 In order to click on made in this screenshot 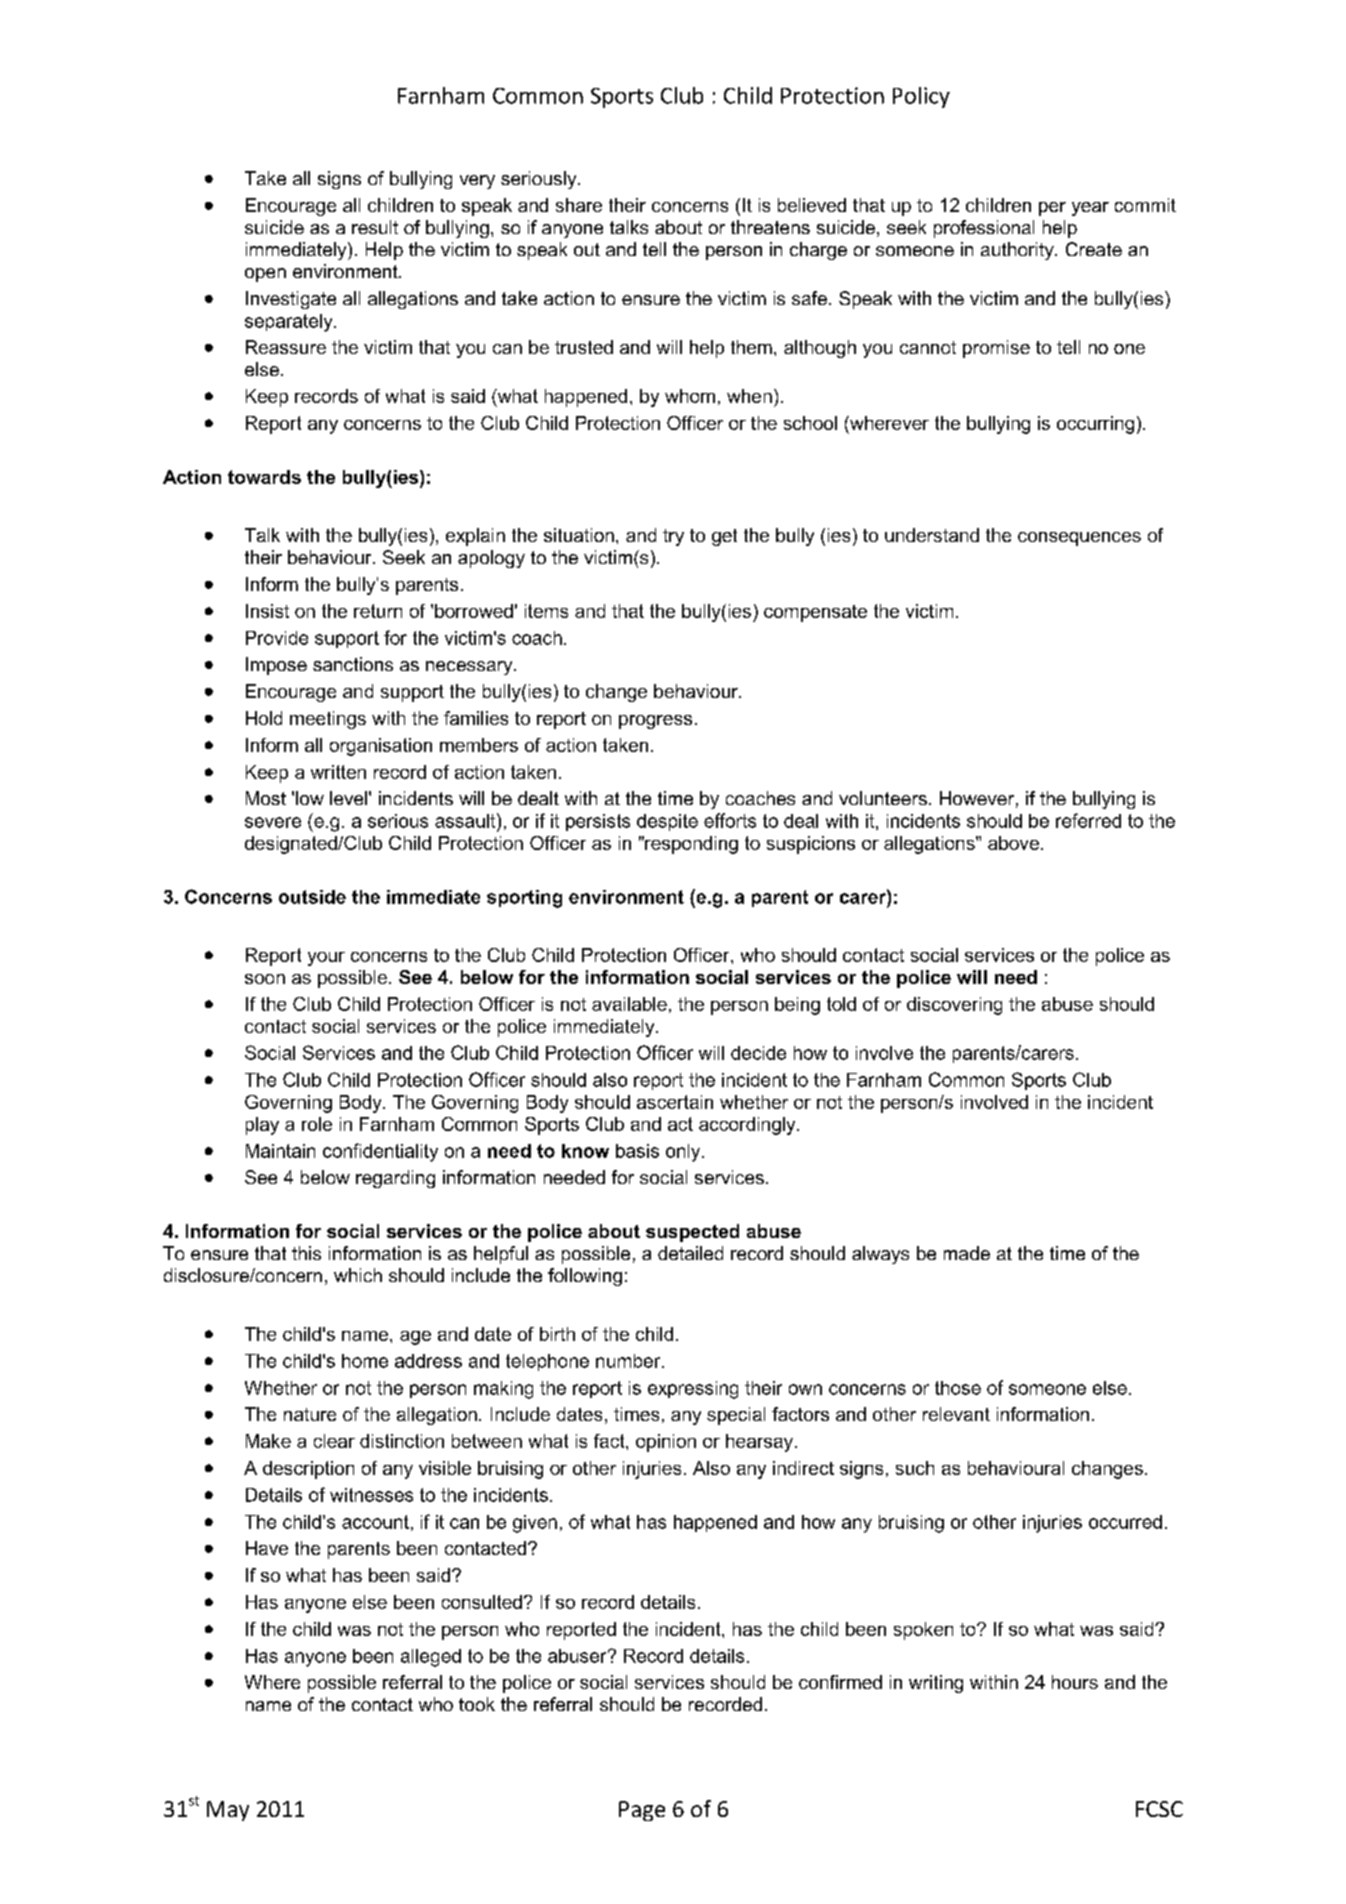, I will do `click(967, 1253)`.
